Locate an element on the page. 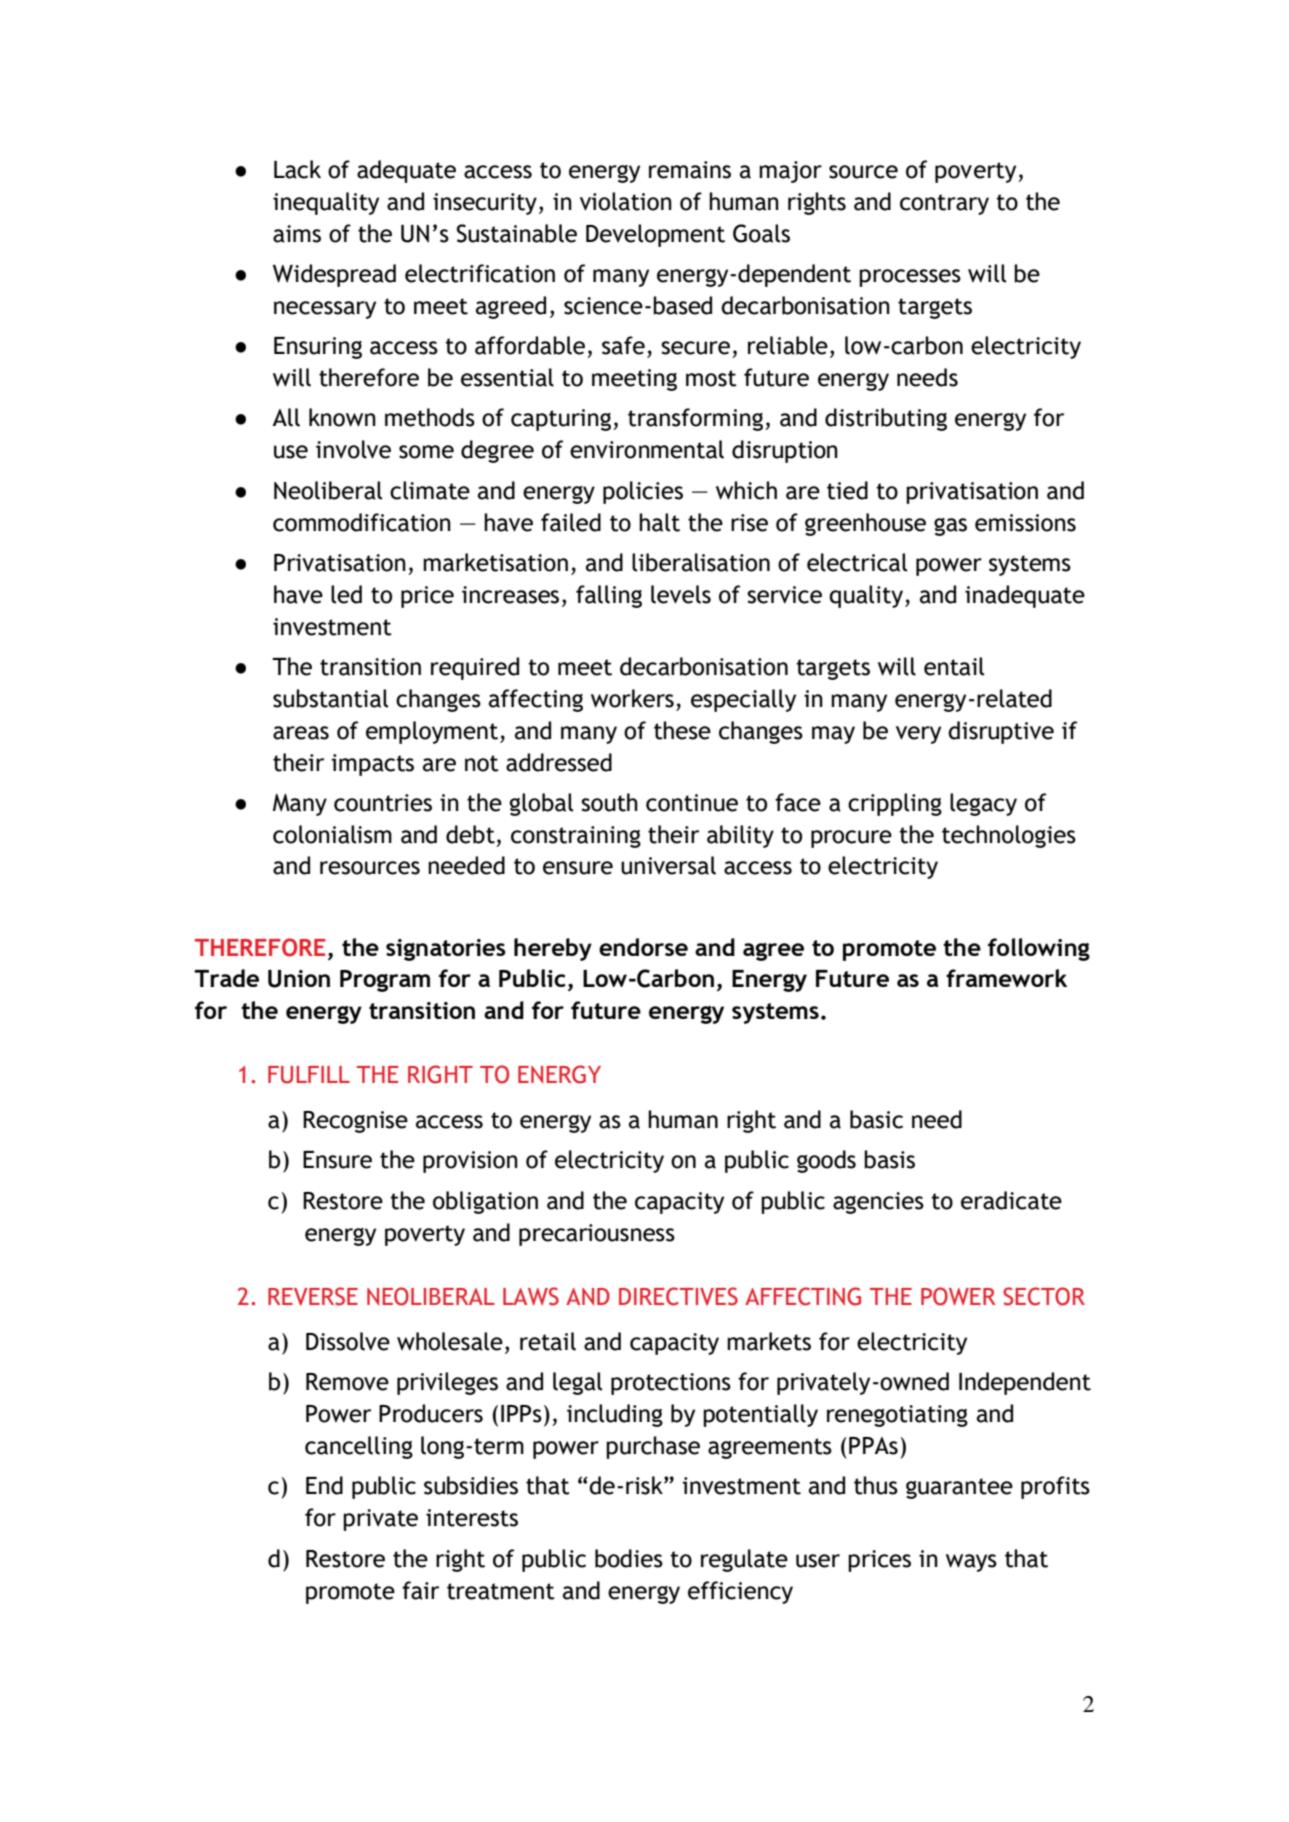 The height and width of the page is (1822, 1289). aims is located at coordinates (297, 234).
